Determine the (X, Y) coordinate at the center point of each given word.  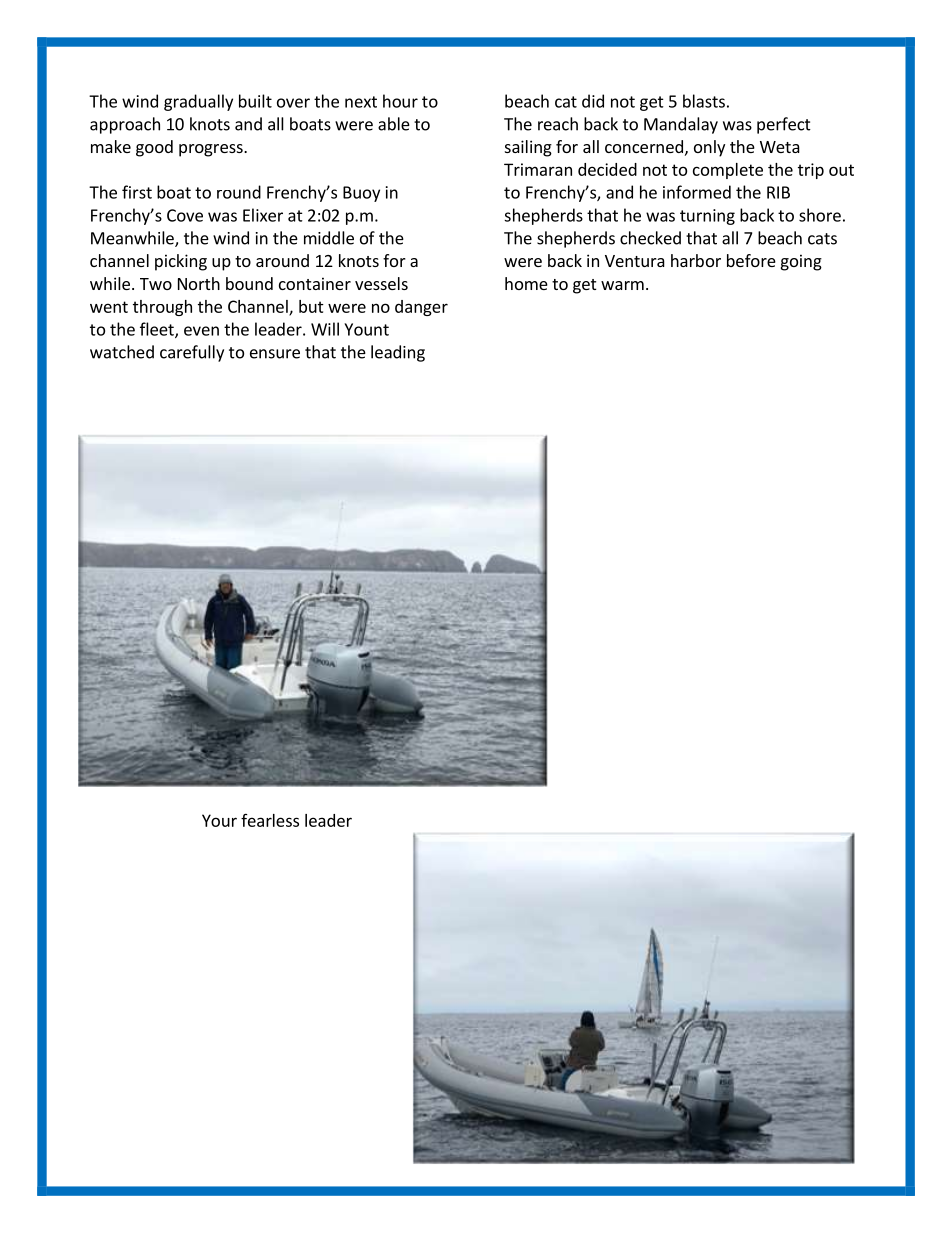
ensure (275, 354)
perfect (784, 125)
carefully (192, 353)
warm (622, 285)
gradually (198, 102)
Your (219, 820)
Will (325, 329)
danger (421, 308)
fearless (270, 820)
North (199, 283)
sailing (528, 148)
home (526, 283)
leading (398, 353)
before (751, 260)
